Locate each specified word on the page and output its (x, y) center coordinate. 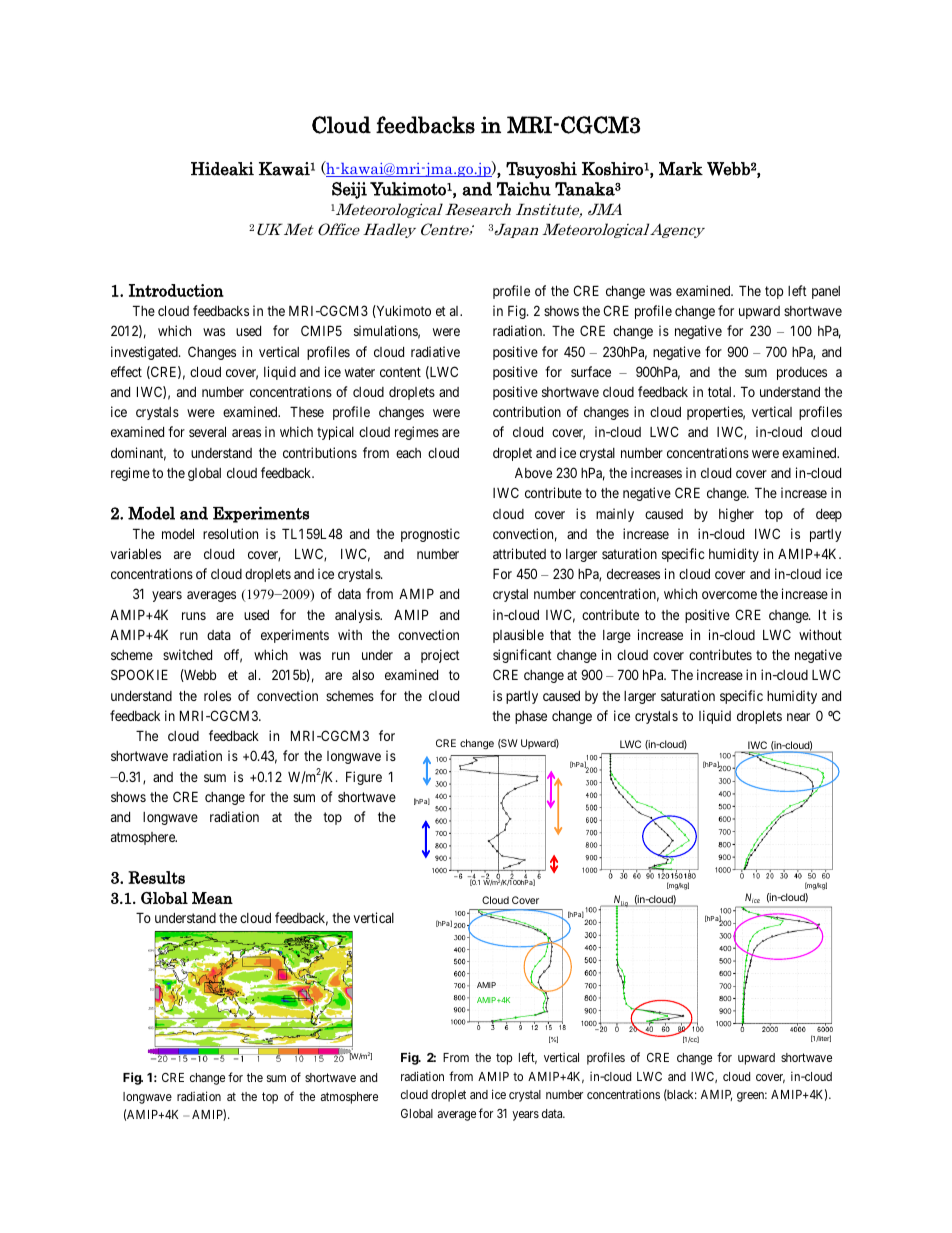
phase (531, 717)
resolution (230, 533)
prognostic (430, 535)
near (798, 717)
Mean (212, 898)
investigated (145, 353)
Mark (681, 169)
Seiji (349, 190)
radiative (435, 351)
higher (736, 515)
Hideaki (222, 169)
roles (217, 695)
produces (802, 373)
